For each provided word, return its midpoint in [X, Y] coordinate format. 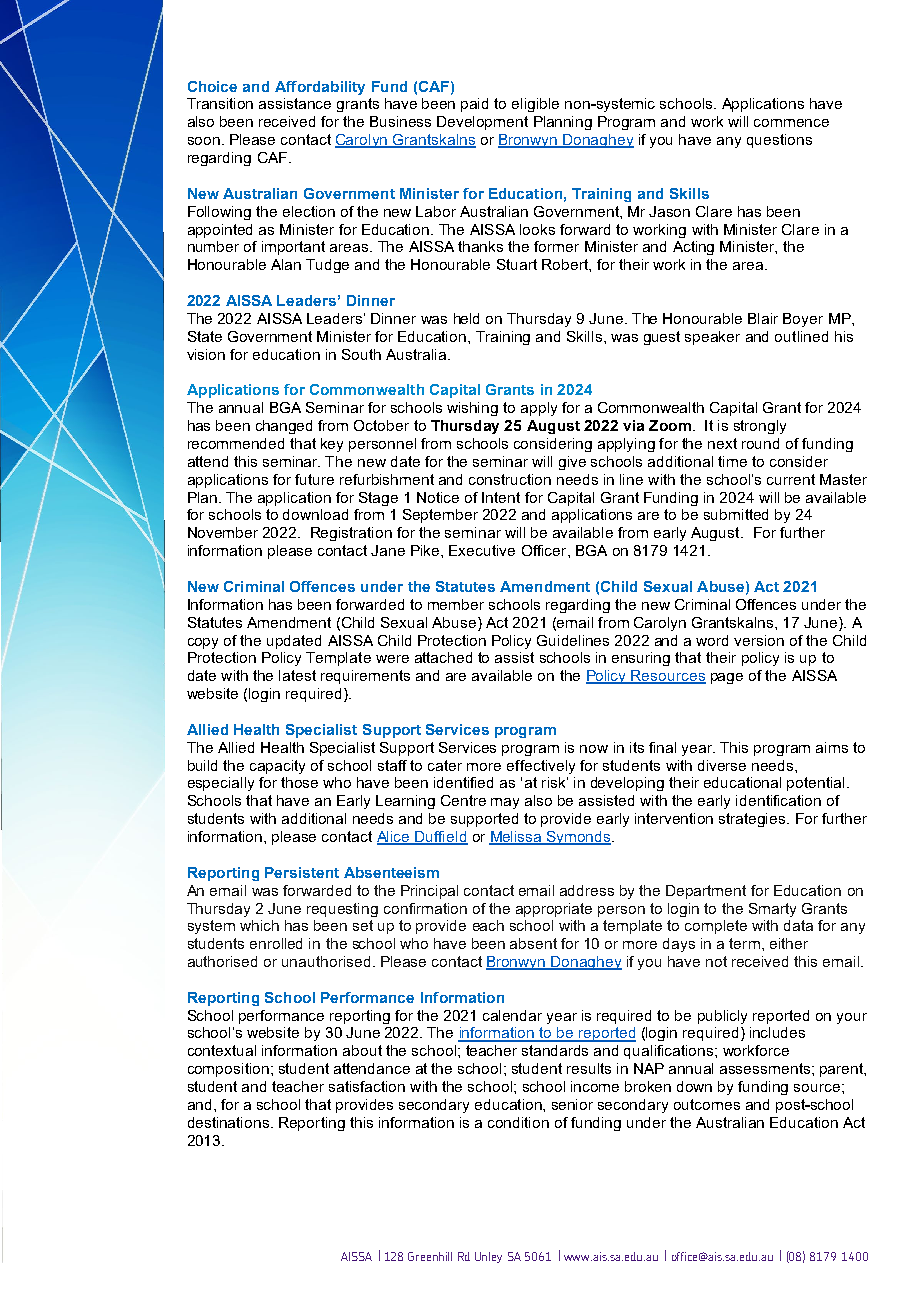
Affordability [320, 88]
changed [284, 427]
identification [778, 800]
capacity [277, 767]
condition [518, 1122]
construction [510, 479]
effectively [541, 767]
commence [791, 123]
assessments [765, 1068]
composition [228, 1070]
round [760, 443]
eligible [535, 105]
